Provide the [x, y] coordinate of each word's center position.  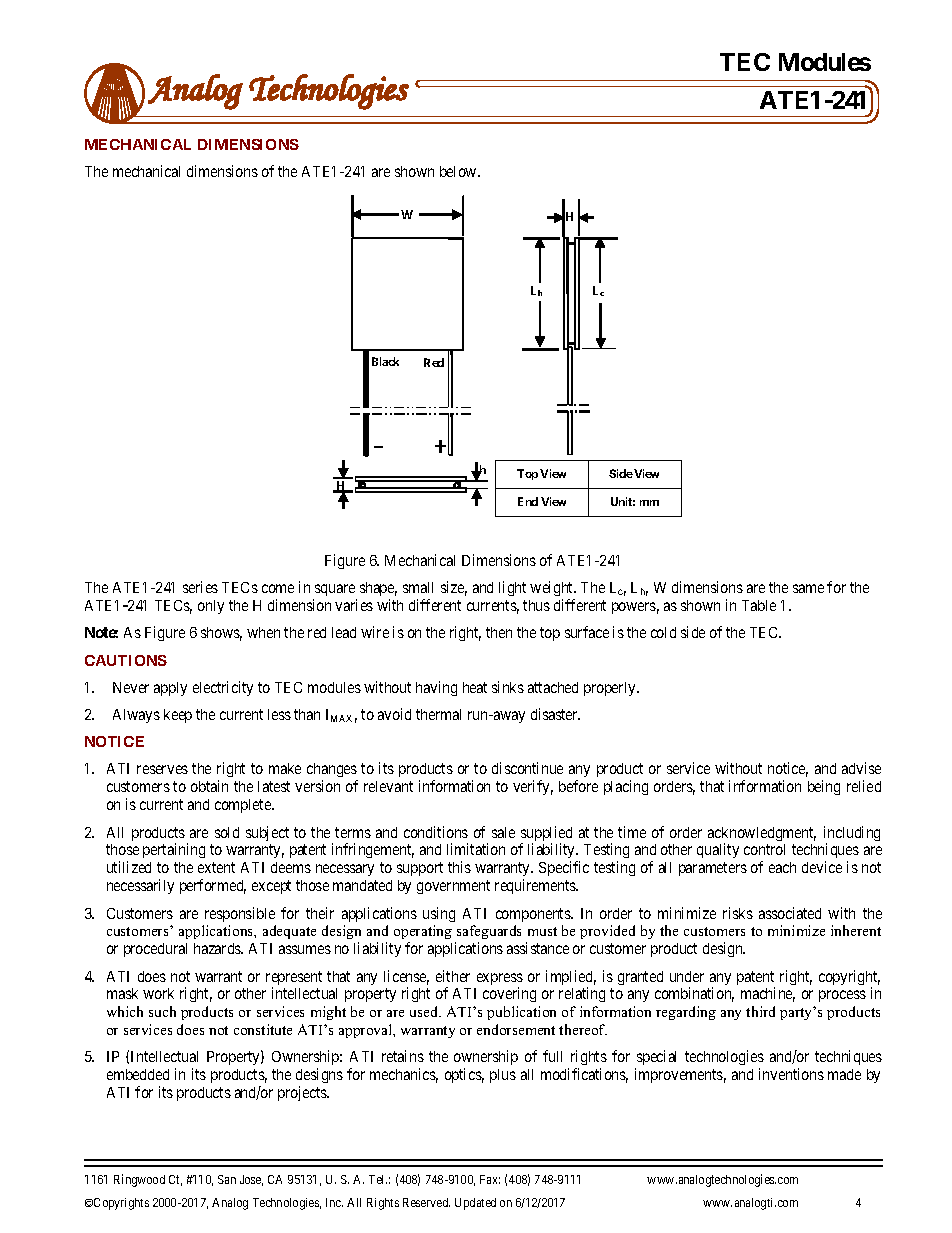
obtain [209, 786]
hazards [218, 948]
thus [536, 605]
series [200, 587]
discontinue [527, 768]
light [512, 588]
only [211, 607]
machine [768, 994]
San [227, 1179]
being [824, 787]
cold [663, 632]
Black [385, 361]
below [459, 171]
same [808, 588]
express [500, 980]
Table [759, 605]
